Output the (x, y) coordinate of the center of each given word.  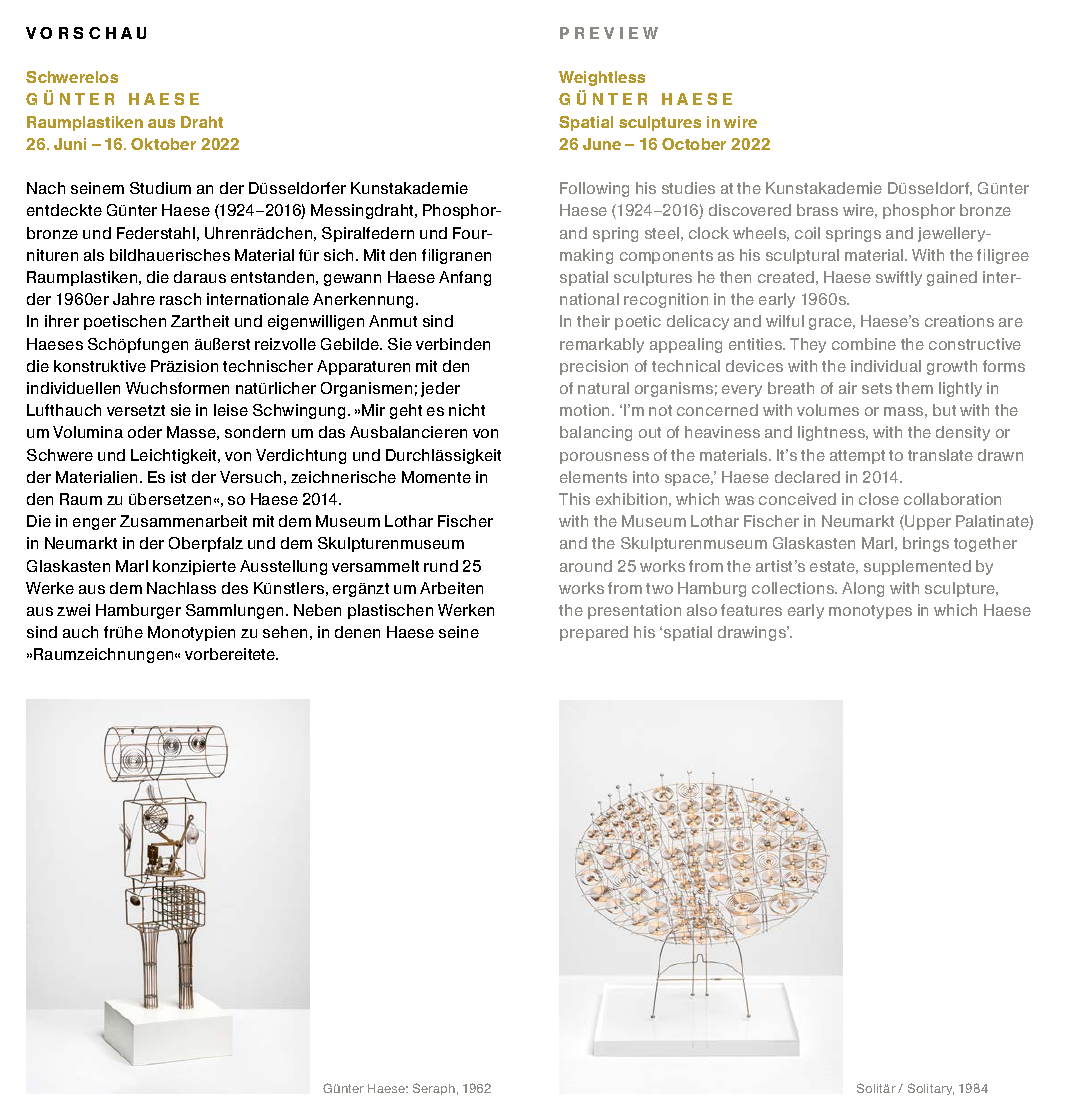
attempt (857, 457)
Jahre (134, 299)
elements (593, 477)
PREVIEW (609, 33)
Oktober (163, 144)
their (593, 321)
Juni (70, 144)
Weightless (602, 78)
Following (594, 189)
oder (145, 432)
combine (864, 344)
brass (817, 210)
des (235, 588)
